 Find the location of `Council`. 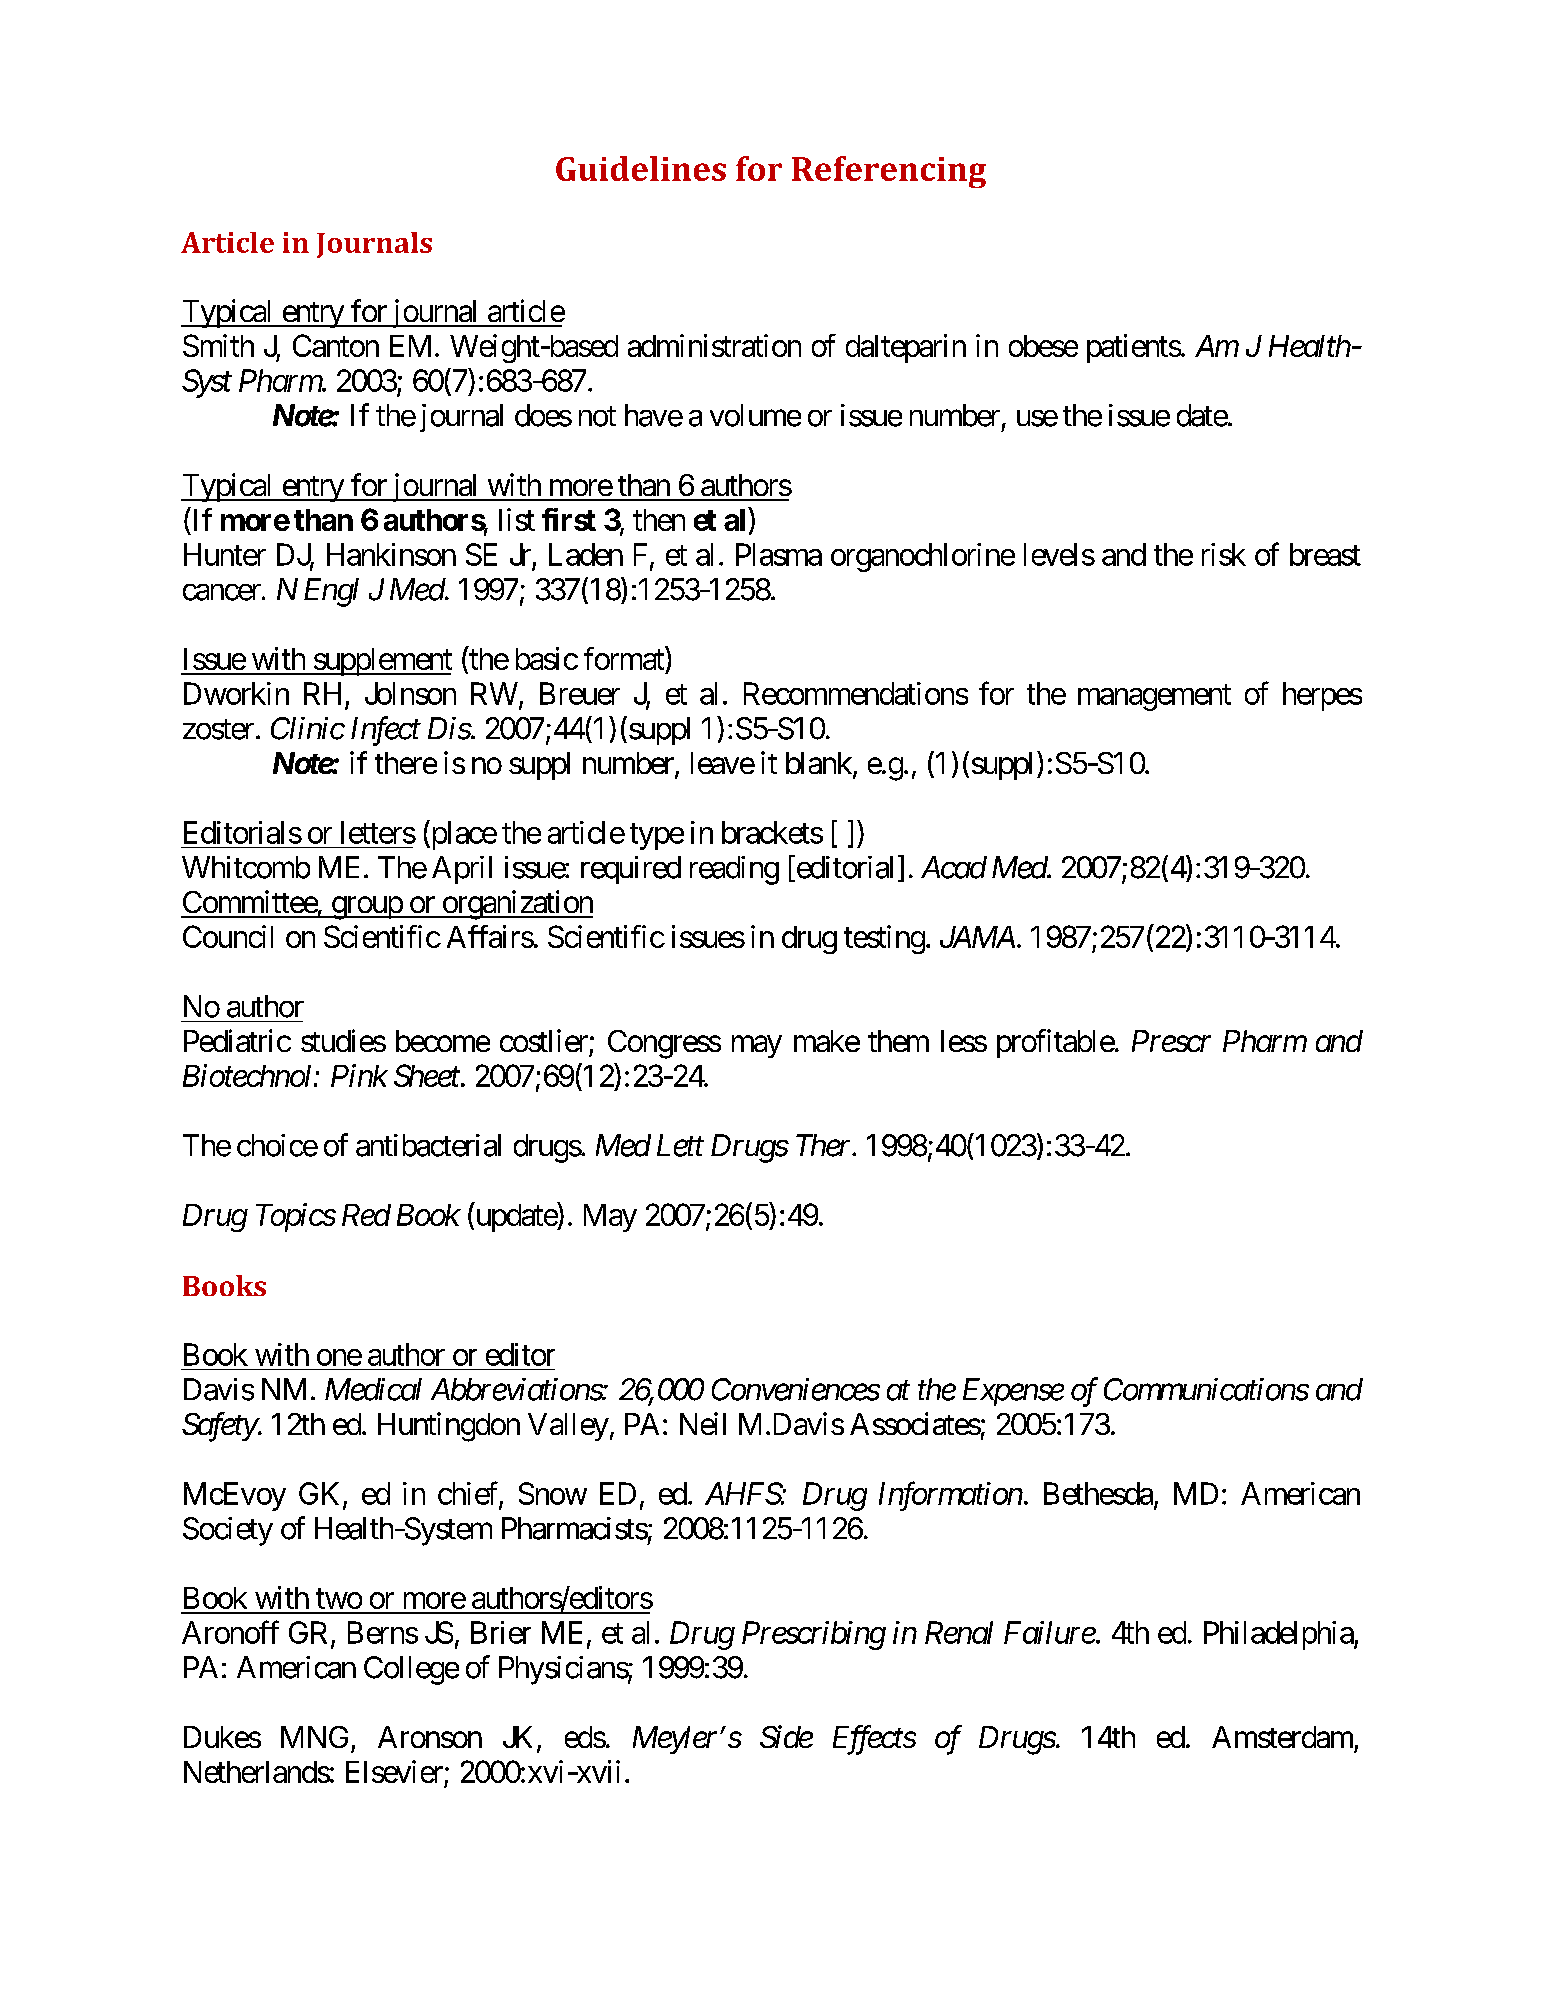

Council is located at coordinates (228, 936).
